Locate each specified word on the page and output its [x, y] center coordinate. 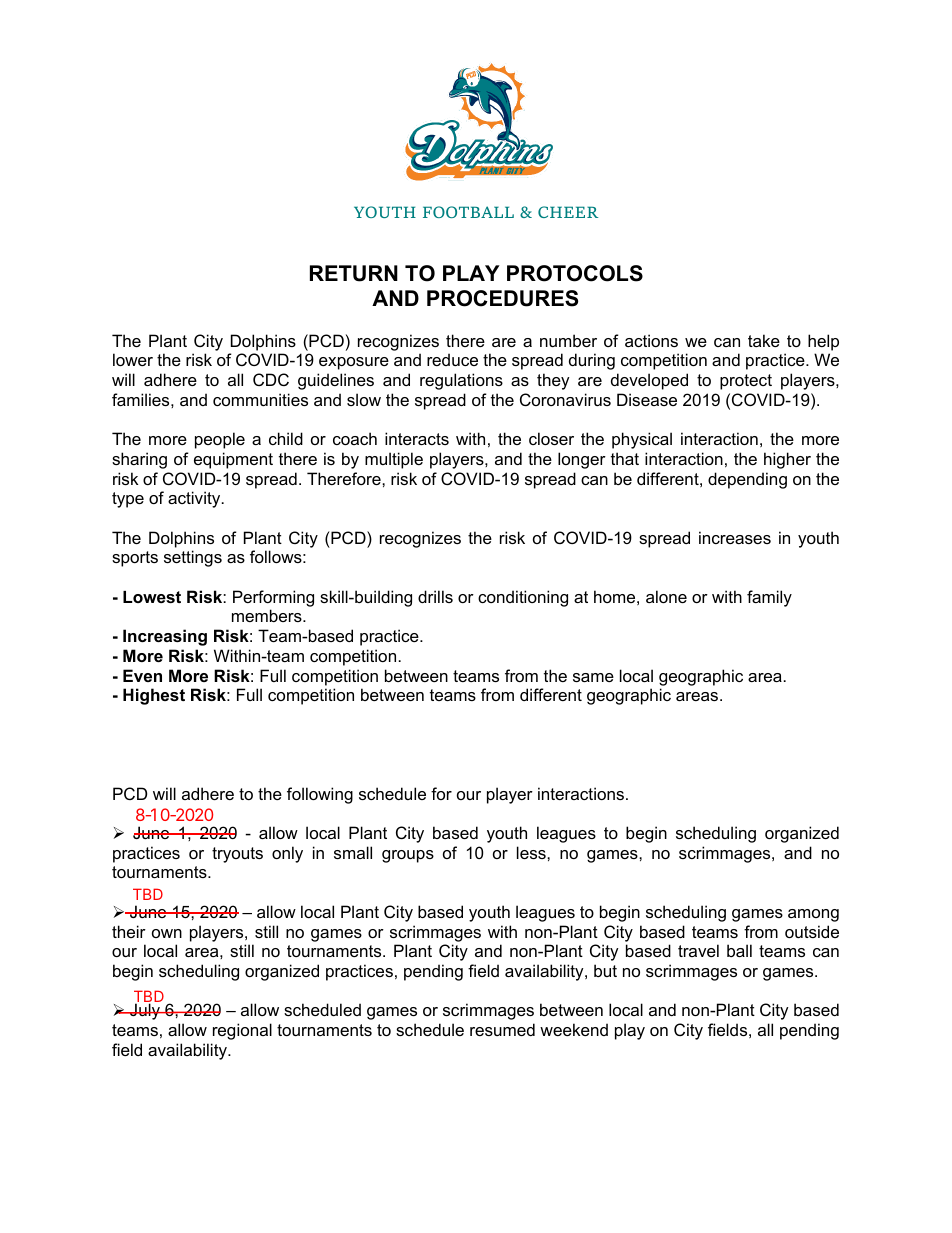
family [769, 598]
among [813, 915]
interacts [417, 438]
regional [242, 1031]
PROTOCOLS [575, 273]
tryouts [237, 855]
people [220, 440]
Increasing [165, 637]
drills [435, 596]
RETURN [354, 273]
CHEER [568, 212]
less [532, 852]
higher [787, 460]
